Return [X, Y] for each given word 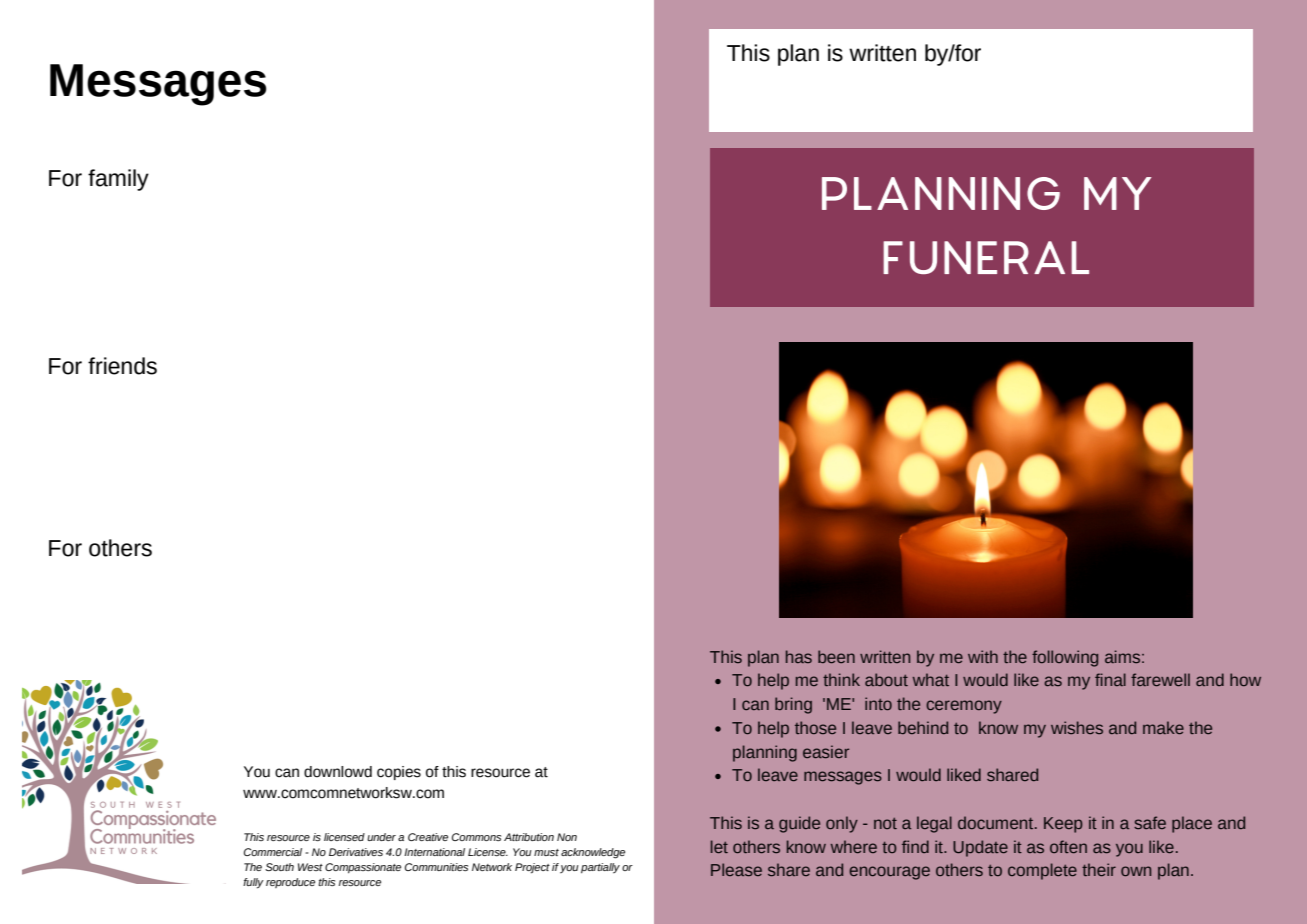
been [836, 656]
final [1110, 679]
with [983, 656]
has [799, 656]
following [1065, 658]
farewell [1160, 679]
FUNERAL [986, 257]
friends [122, 366]
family [118, 180]
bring [793, 705]
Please [736, 869]
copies [399, 773]
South [279, 867]
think [841, 679]
